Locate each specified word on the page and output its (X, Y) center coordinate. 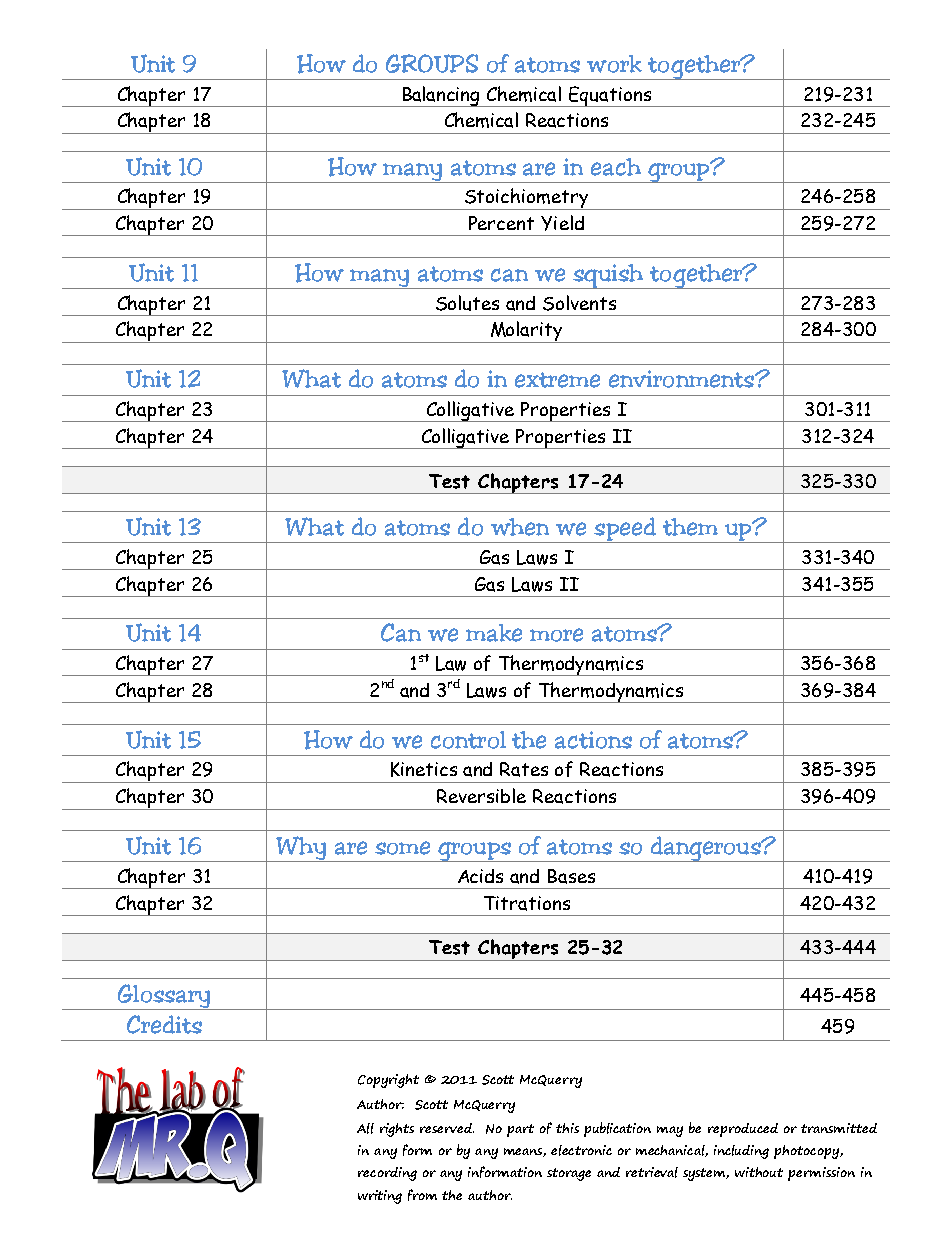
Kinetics (424, 769)
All (365, 1128)
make (494, 633)
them (690, 527)
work (614, 64)
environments (682, 379)
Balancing (441, 96)
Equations (610, 96)
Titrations (527, 903)
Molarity (526, 332)
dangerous (705, 849)
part (520, 1130)
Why (301, 849)
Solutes (467, 303)
